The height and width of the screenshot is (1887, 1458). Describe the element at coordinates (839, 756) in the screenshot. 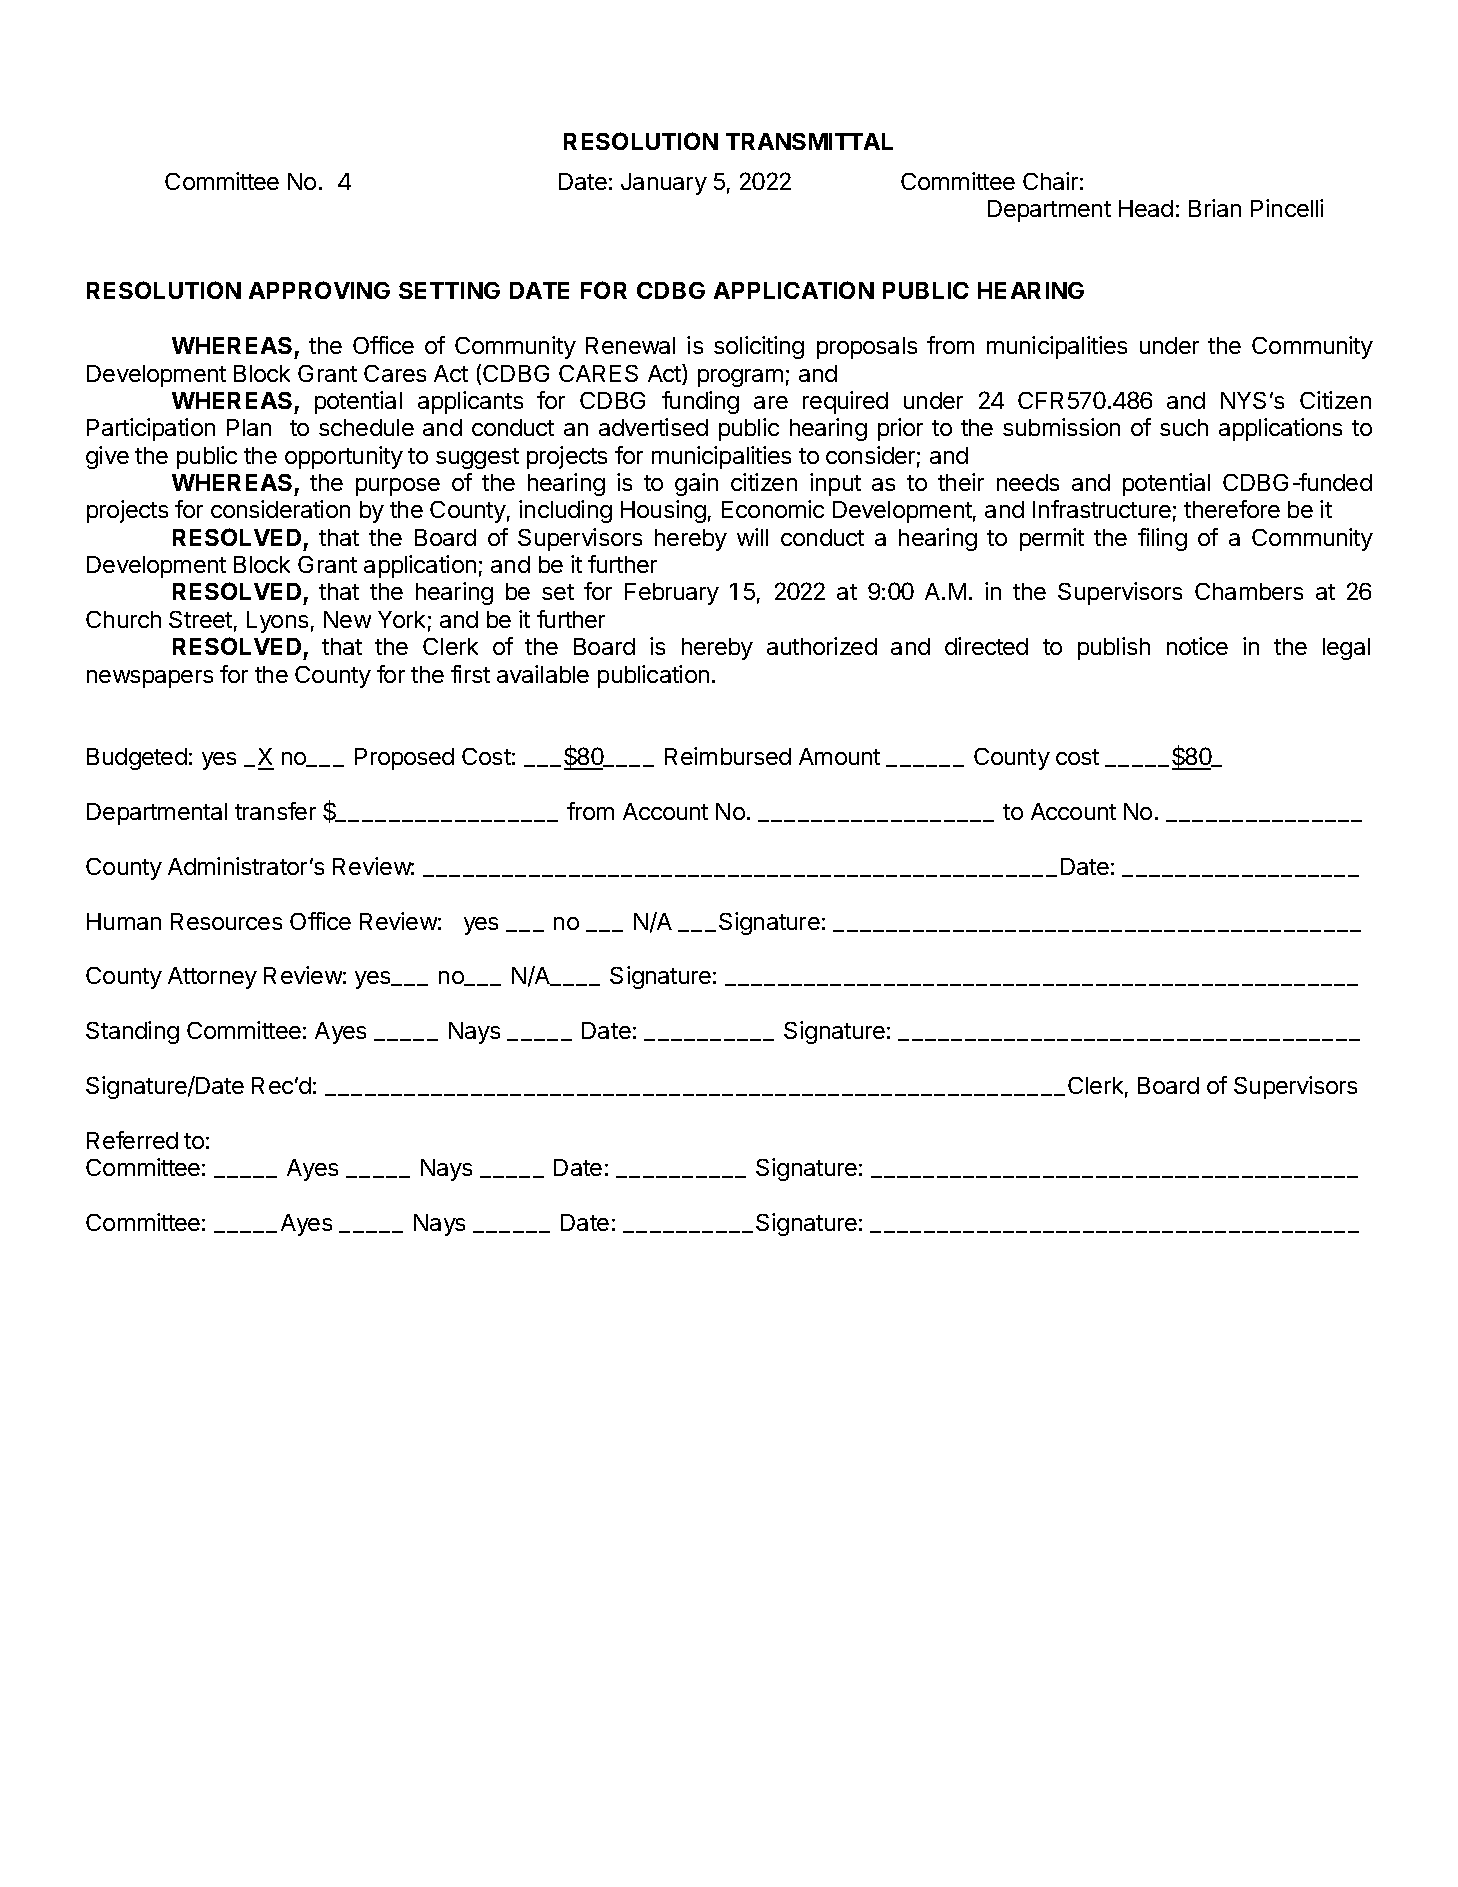

I see `Amount` at that location.
